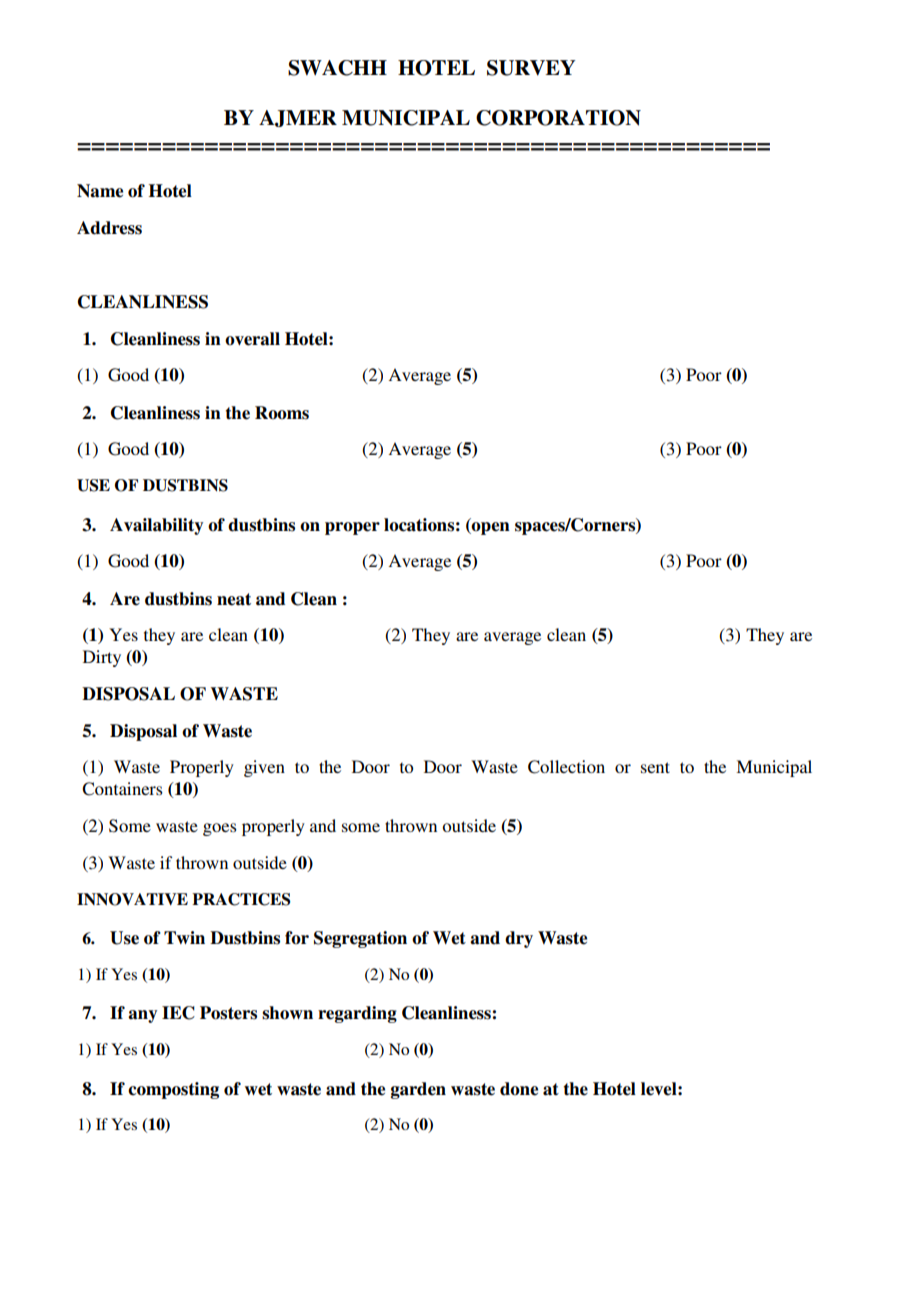 Image resolution: width=924 pixels, height=1308 pixels. What do you see at coordinates (264, 768) in the screenshot?
I see `given` at bounding box center [264, 768].
